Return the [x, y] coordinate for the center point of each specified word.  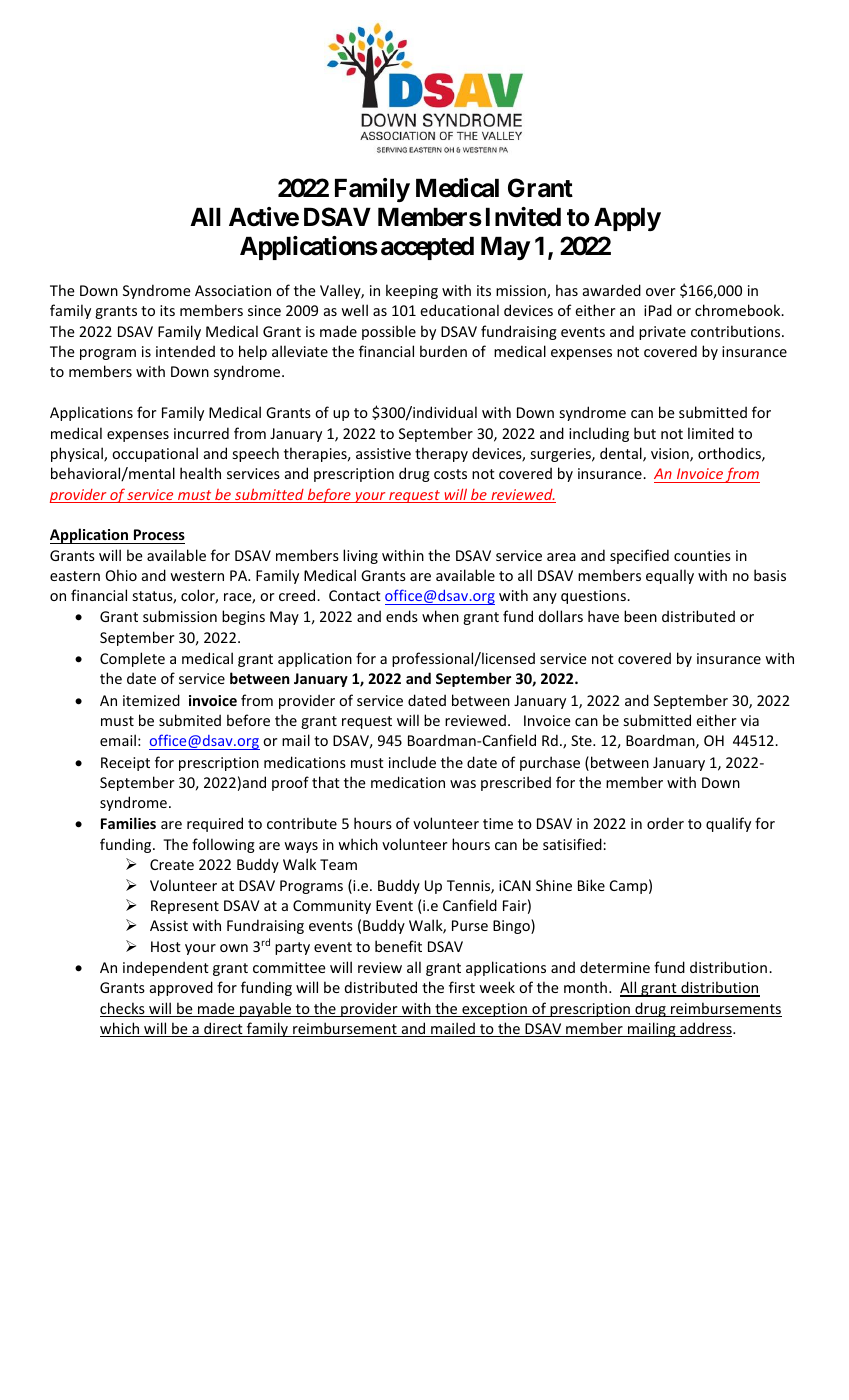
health [200, 473]
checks [123, 1009]
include [412, 762]
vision [671, 455]
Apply [627, 219]
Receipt [125, 764]
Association [233, 290]
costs [450, 474]
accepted [427, 248]
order [665, 823]
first [462, 987]
